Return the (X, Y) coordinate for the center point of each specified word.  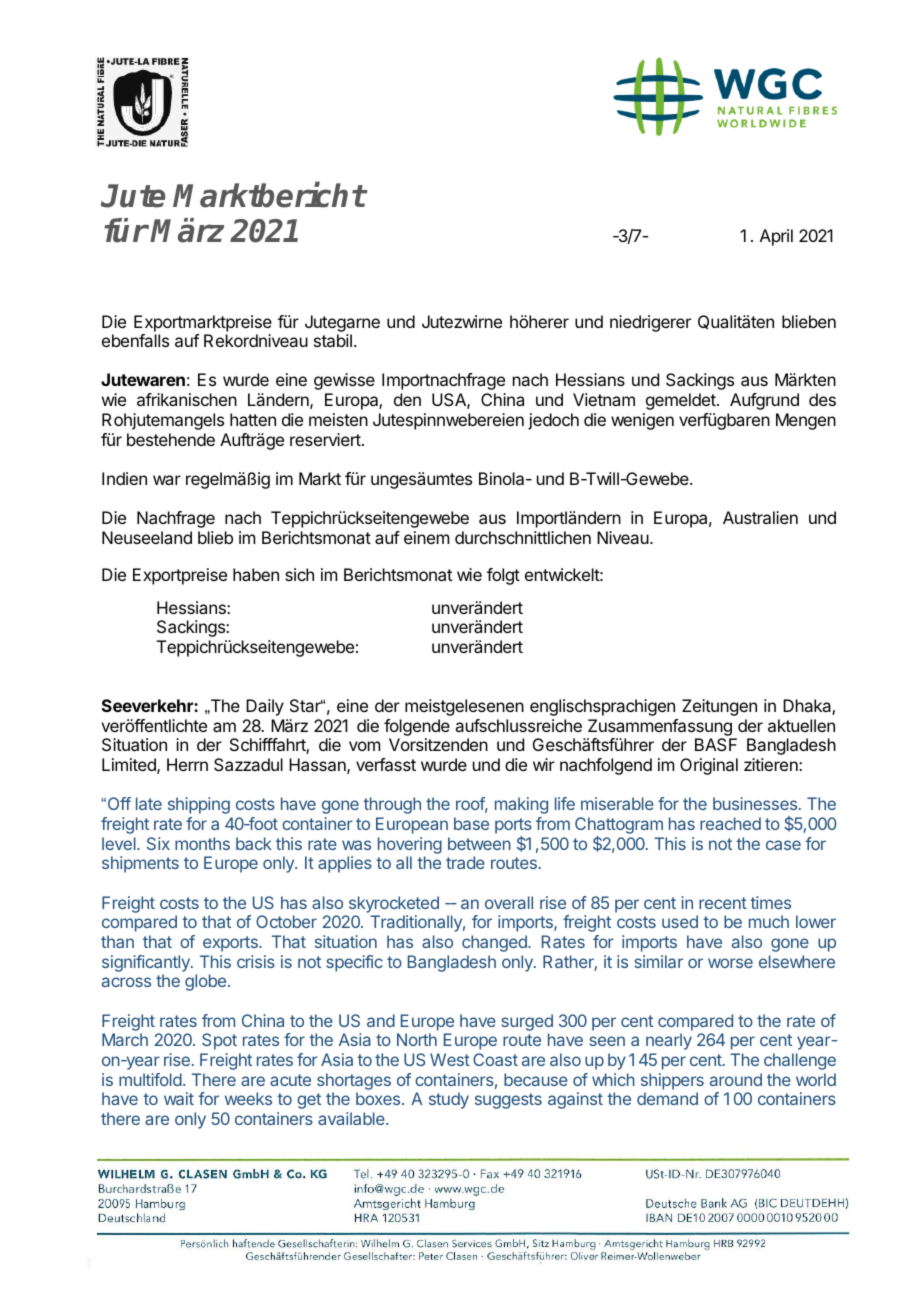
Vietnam (604, 399)
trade (465, 862)
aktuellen (801, 725)
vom (364, 746)
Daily (265, 707)
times (770, 902)
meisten (338, 419)
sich (299, 574)
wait (179, 1098)
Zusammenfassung (660, 727)
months (202, 843)
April (776, 237)
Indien (124, 478)
